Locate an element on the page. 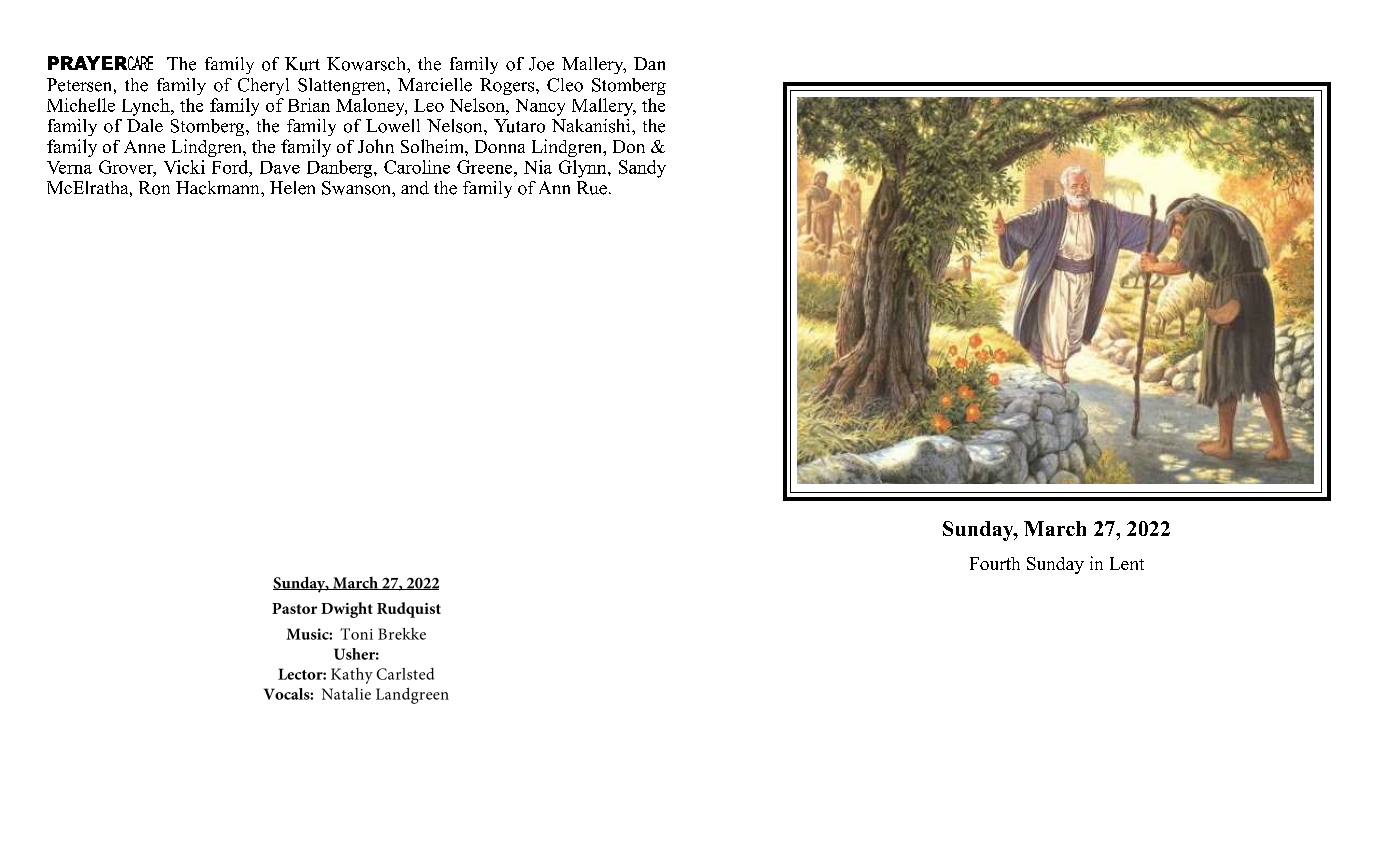  Lent is located at coordinates (1127, 563).
